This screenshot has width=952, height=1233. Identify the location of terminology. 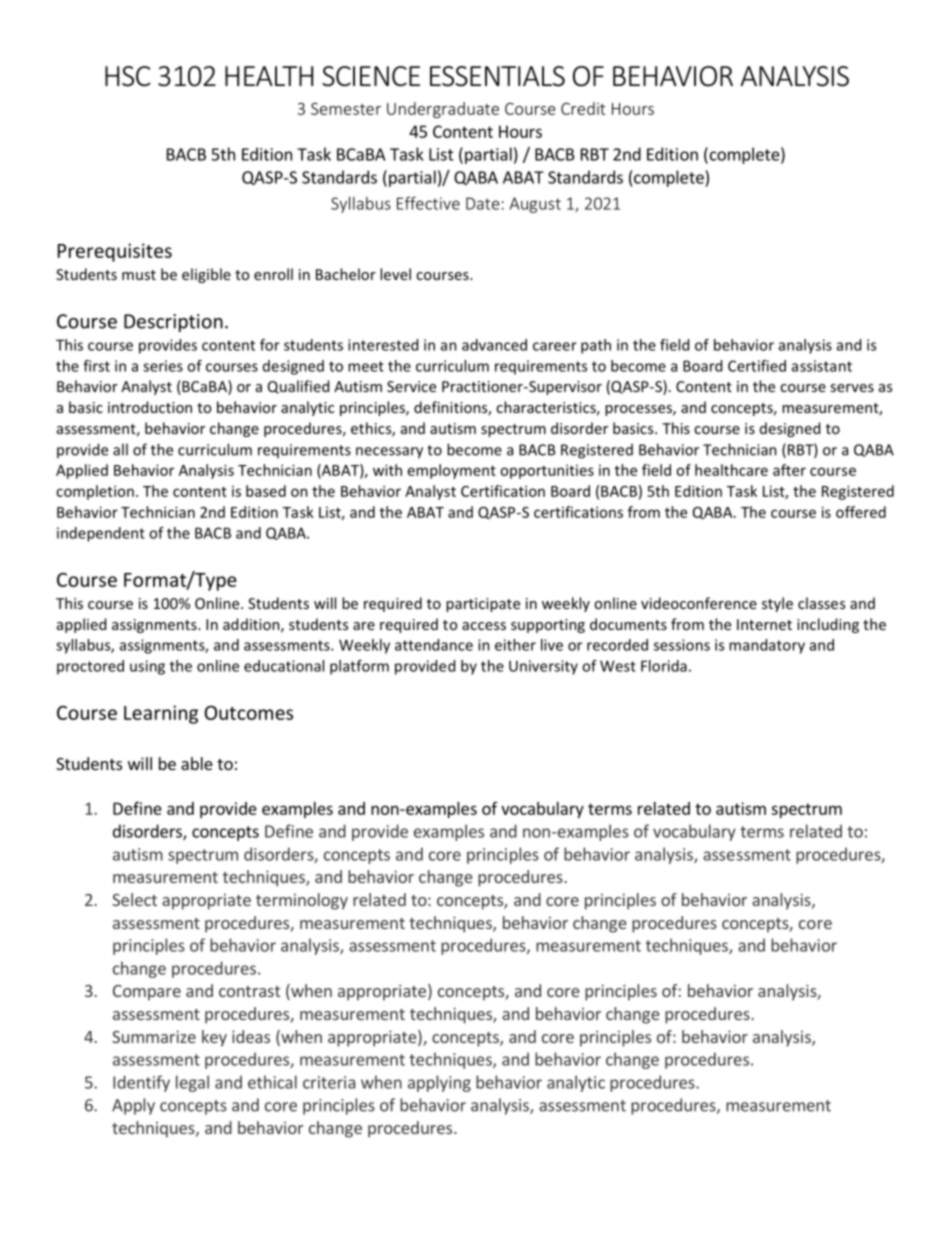
(302, 901).
